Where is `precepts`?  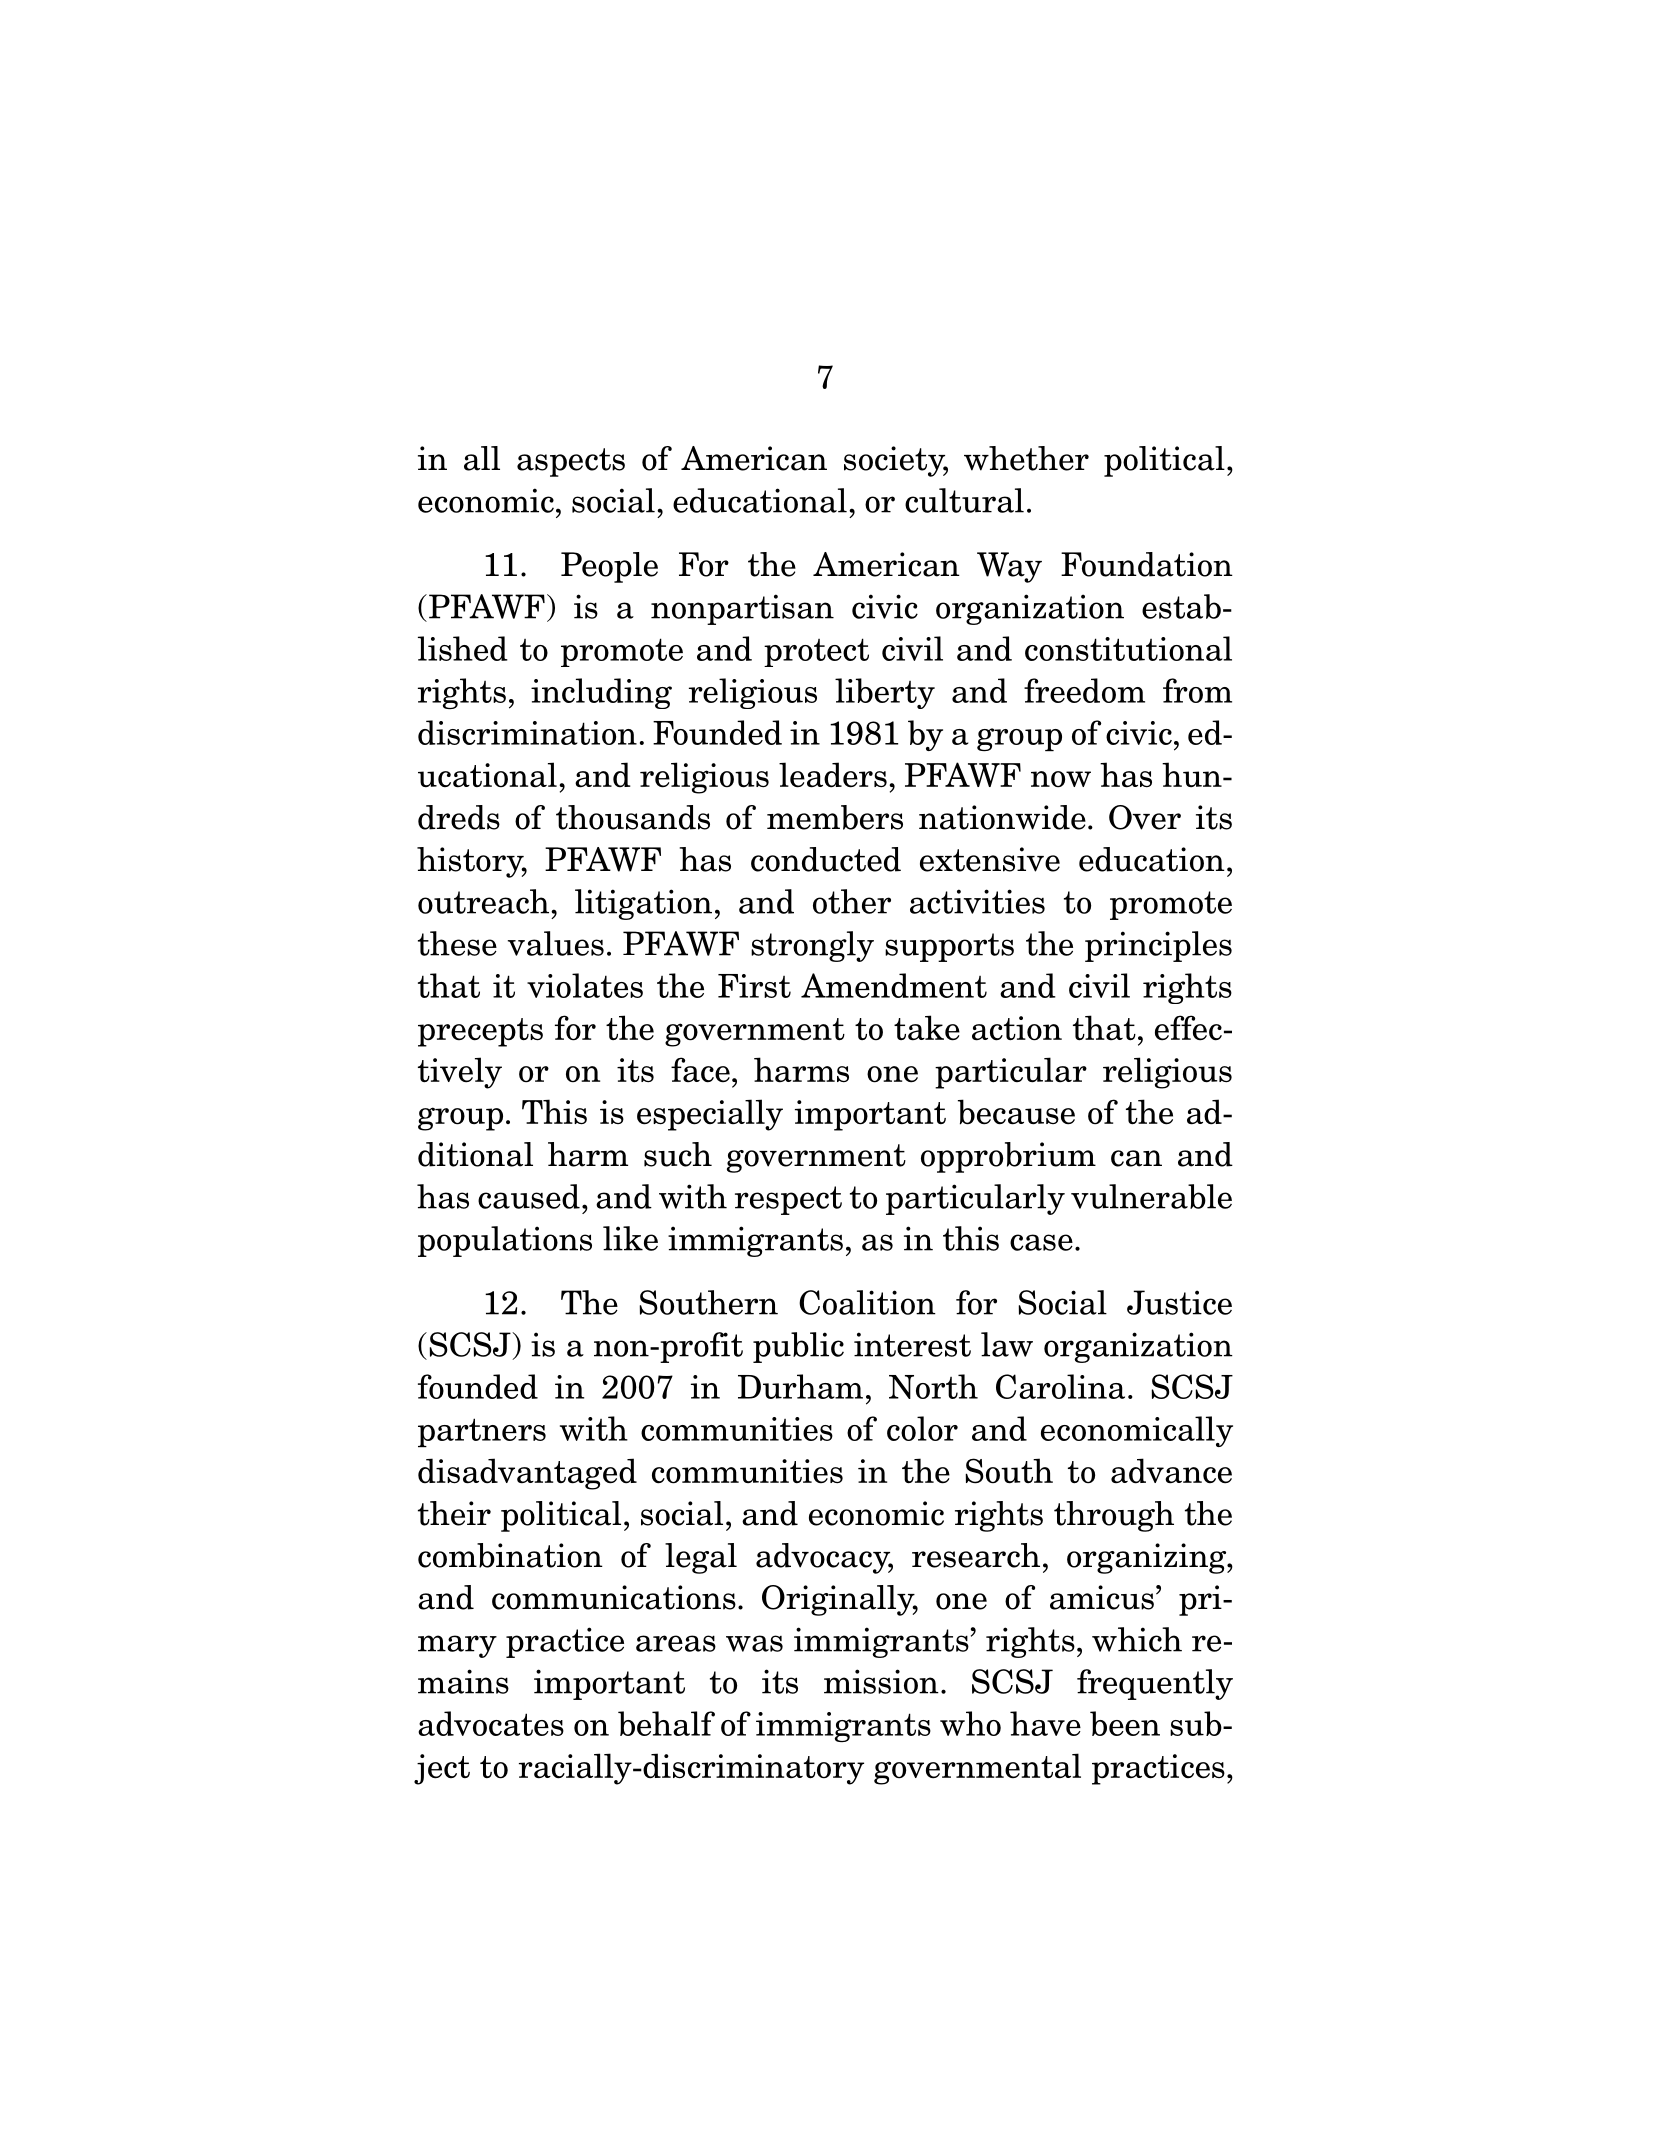
precepts is located at coordinates (480, 1032).
